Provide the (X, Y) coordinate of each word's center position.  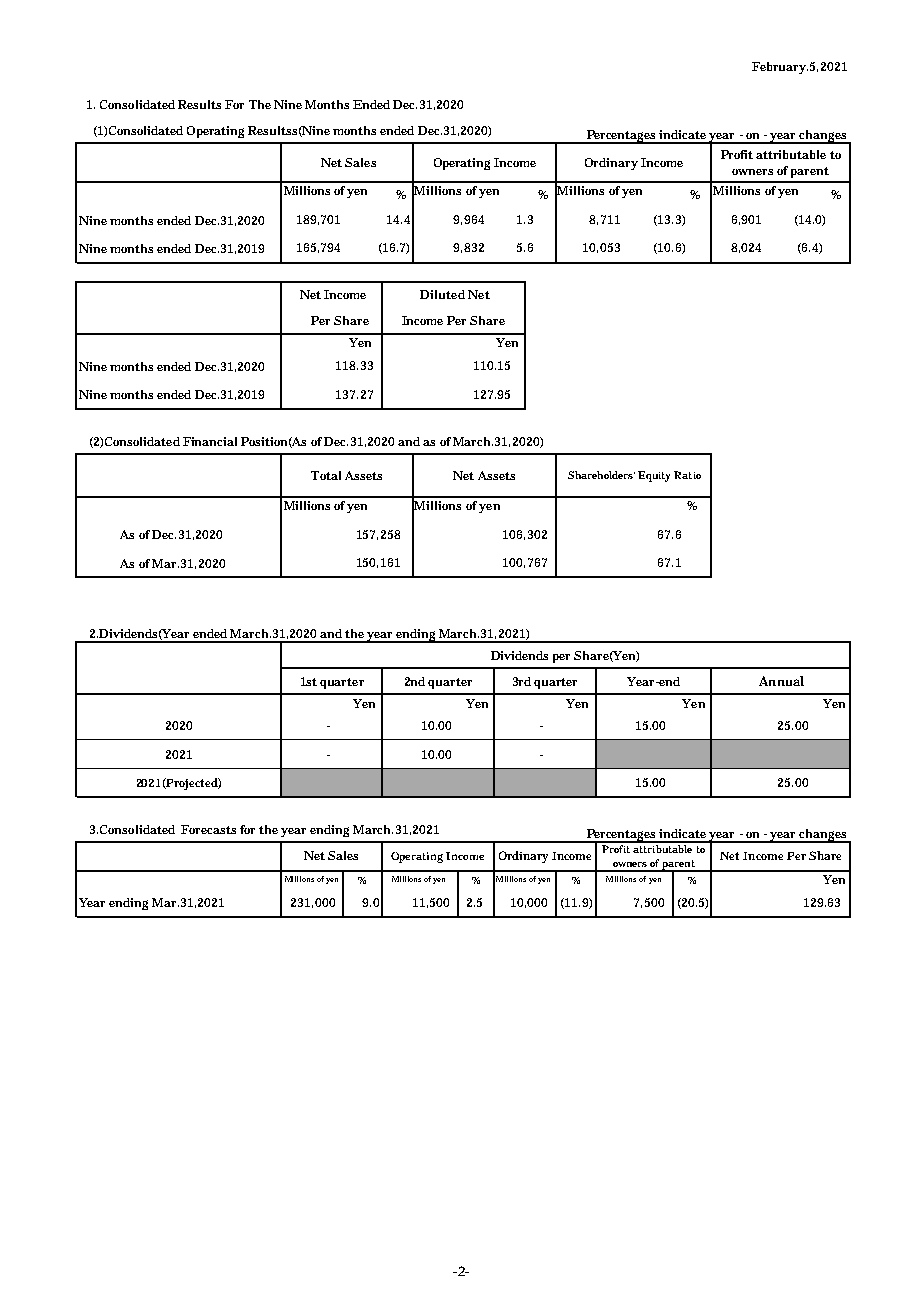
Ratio (687, 475)
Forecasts (208, 829)
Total (326, 475)
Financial (210, 441)
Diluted (442, 294)
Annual (781, 681)
